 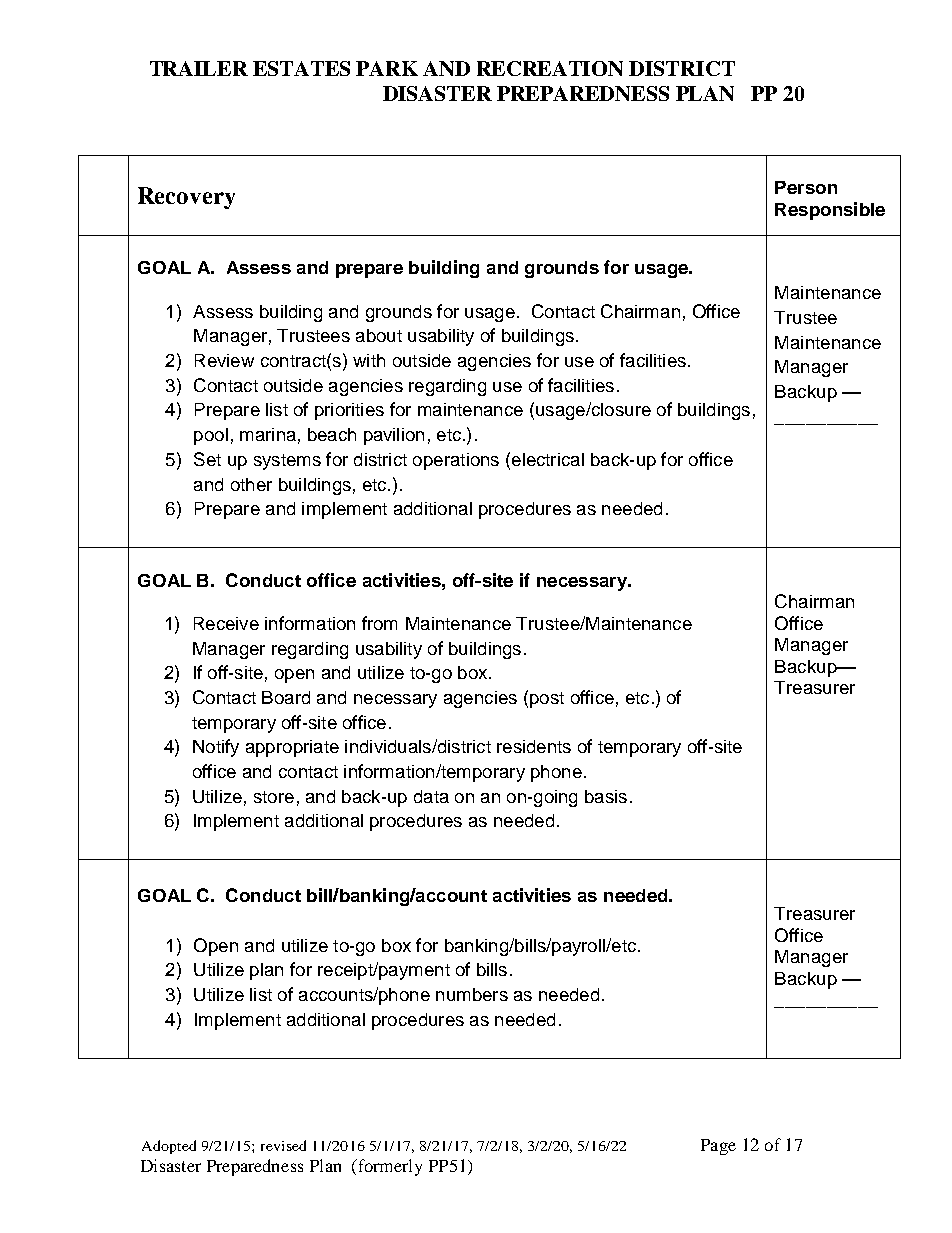 What do you see at coordinates (268, 434) in the document?
I see `marina` at bounding box center [268, 434].
